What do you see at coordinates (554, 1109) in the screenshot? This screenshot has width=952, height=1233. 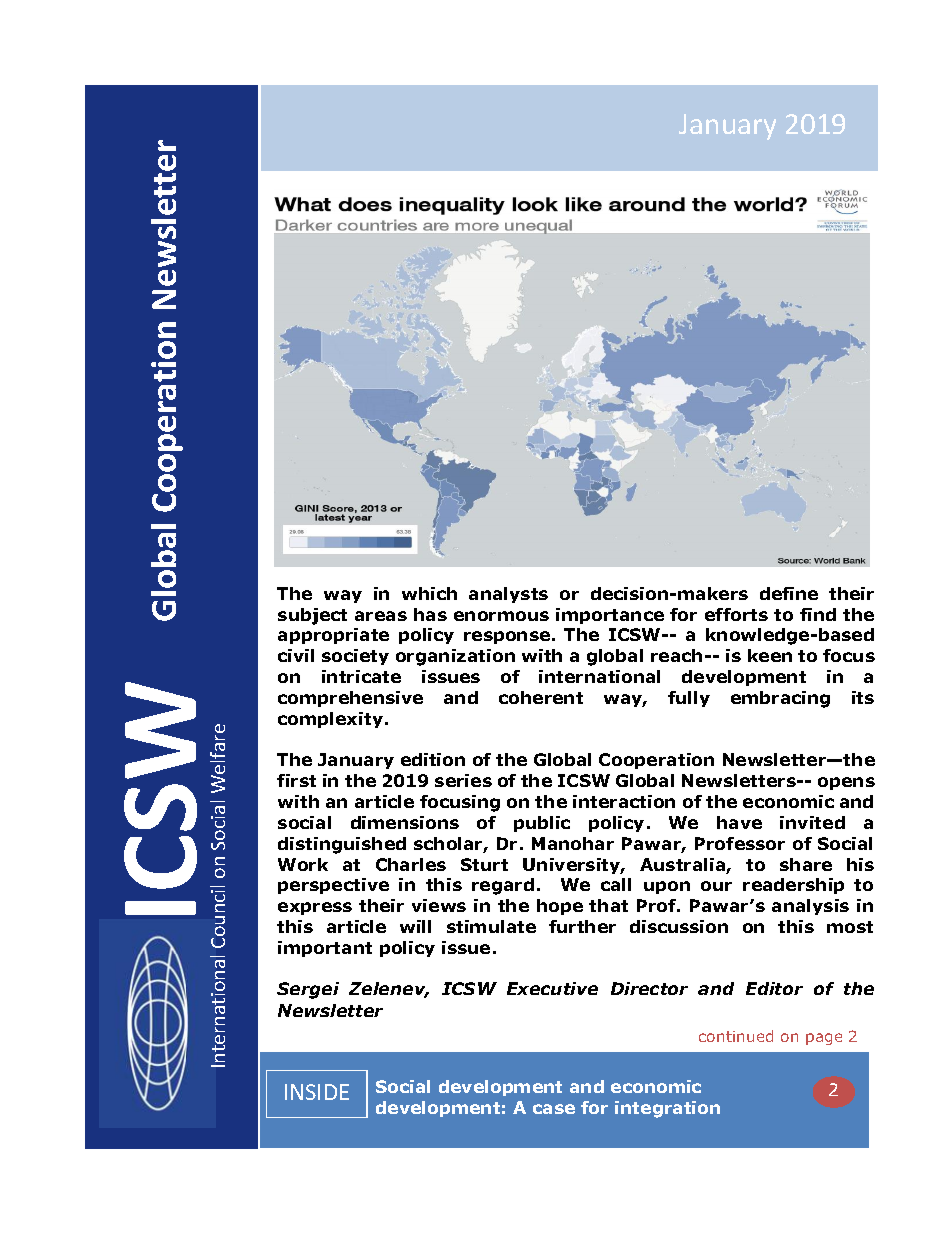 I see `case` at bounding box center [554, 1109].
